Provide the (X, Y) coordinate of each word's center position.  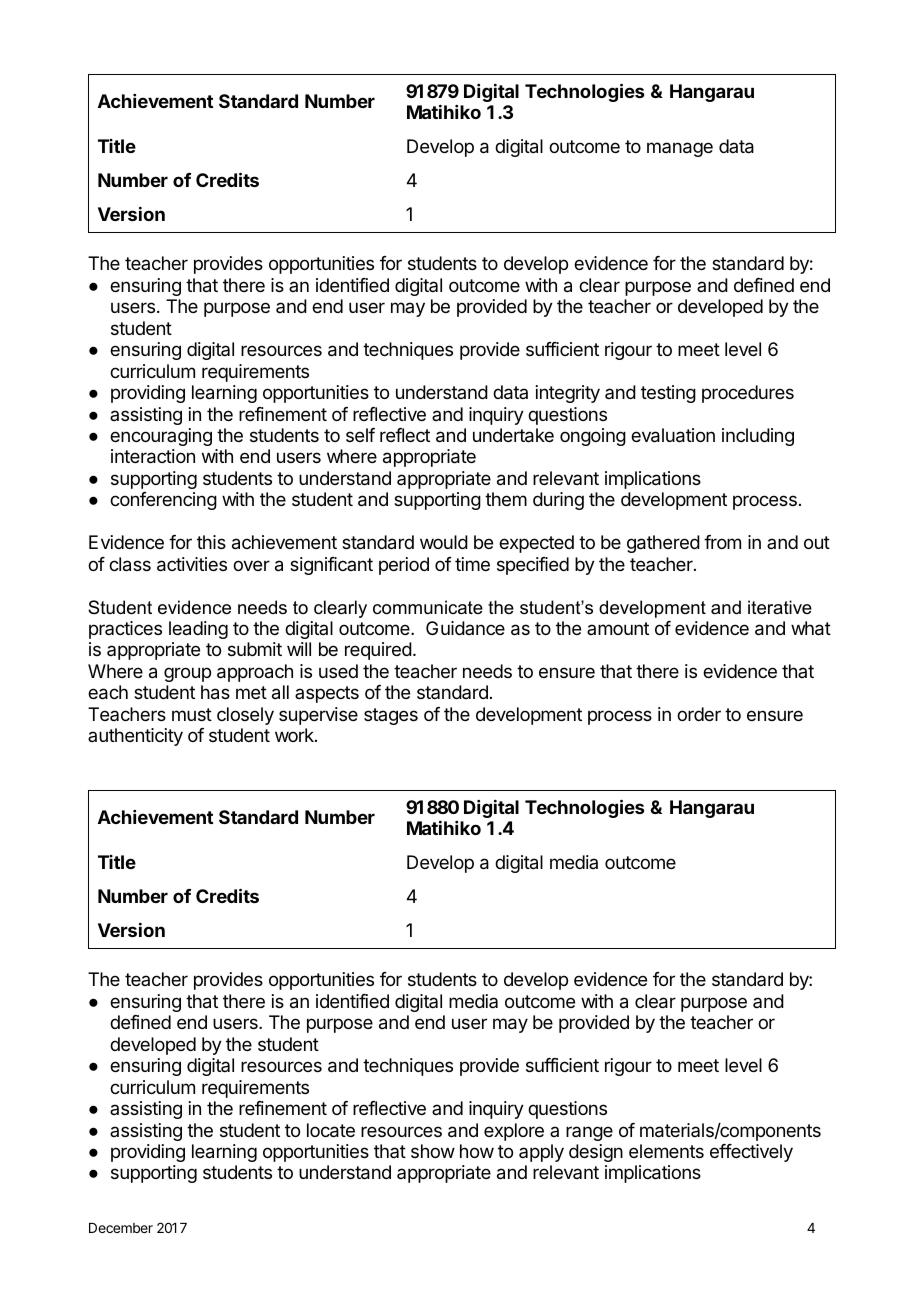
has (215, 692)
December (121, 1228)
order (699, 714)
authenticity (135, 737)
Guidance (465, 628)
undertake (513, 435)
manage (680, 149)
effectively (751, 1153)
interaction (153, 456)
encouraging (161, 437)
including (758, 437)
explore (514, 1132)
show (433, 1151)
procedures (748, 394)
